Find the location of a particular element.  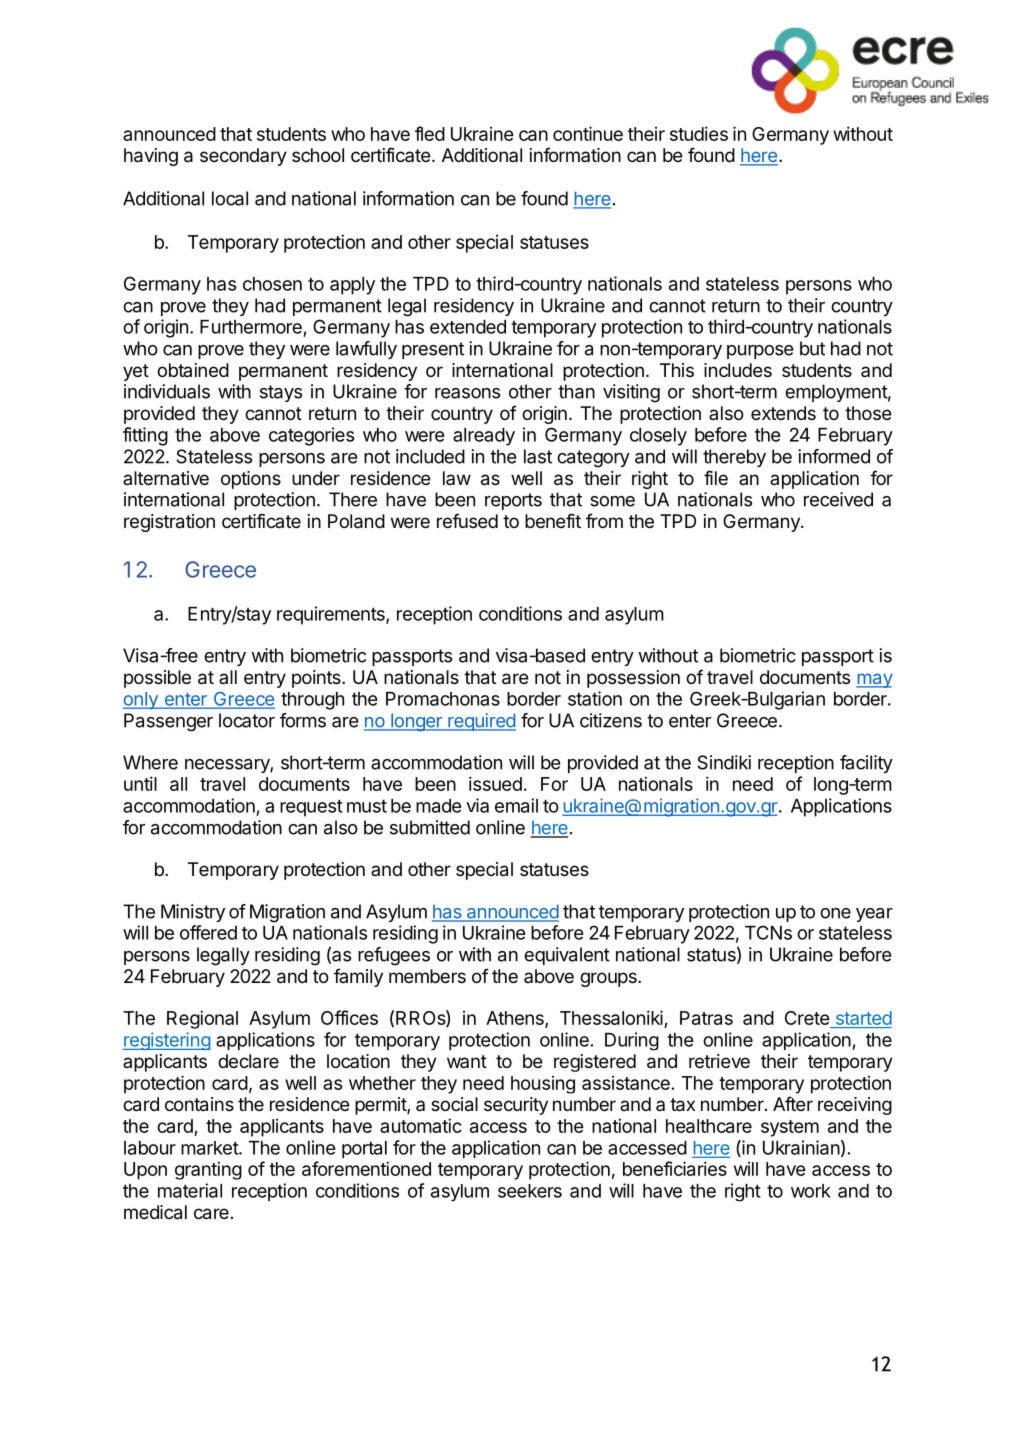

email is located at coordinates (516, 805).
